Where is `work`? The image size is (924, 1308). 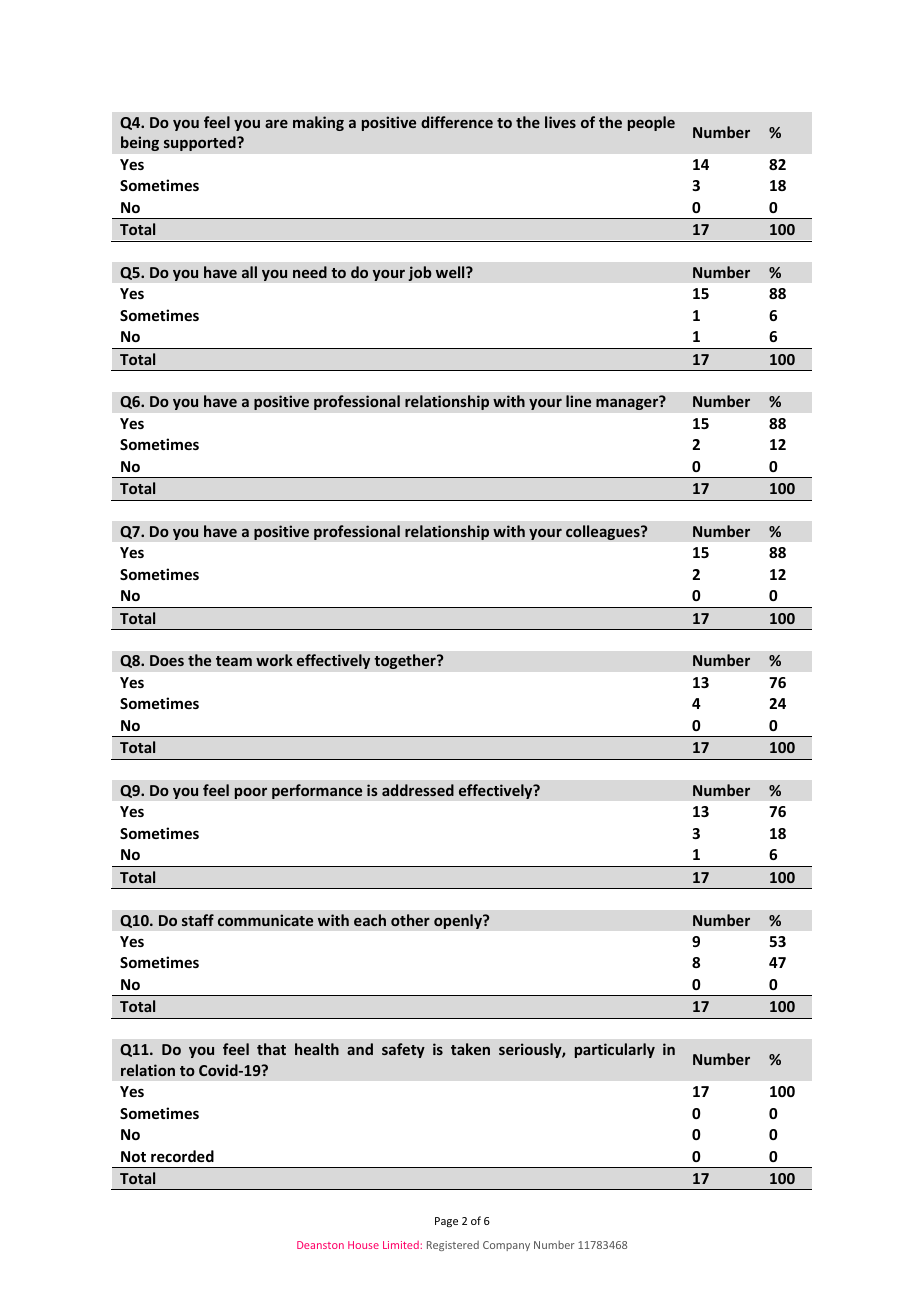
work is located at coordinates (274, 660).
